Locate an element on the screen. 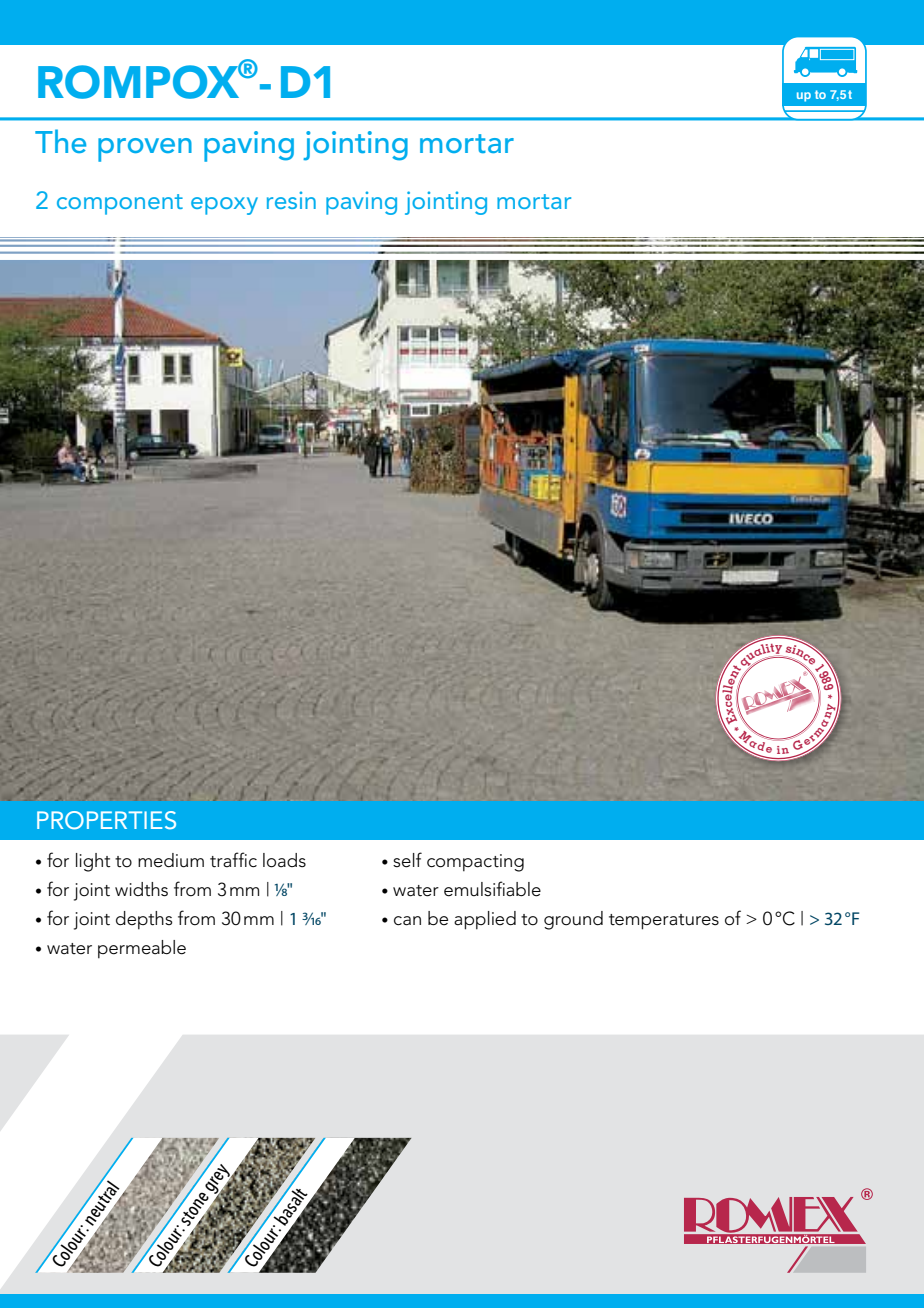 This screenshot has width=924, height=1308. loads is located at coordinates (284, 860).
